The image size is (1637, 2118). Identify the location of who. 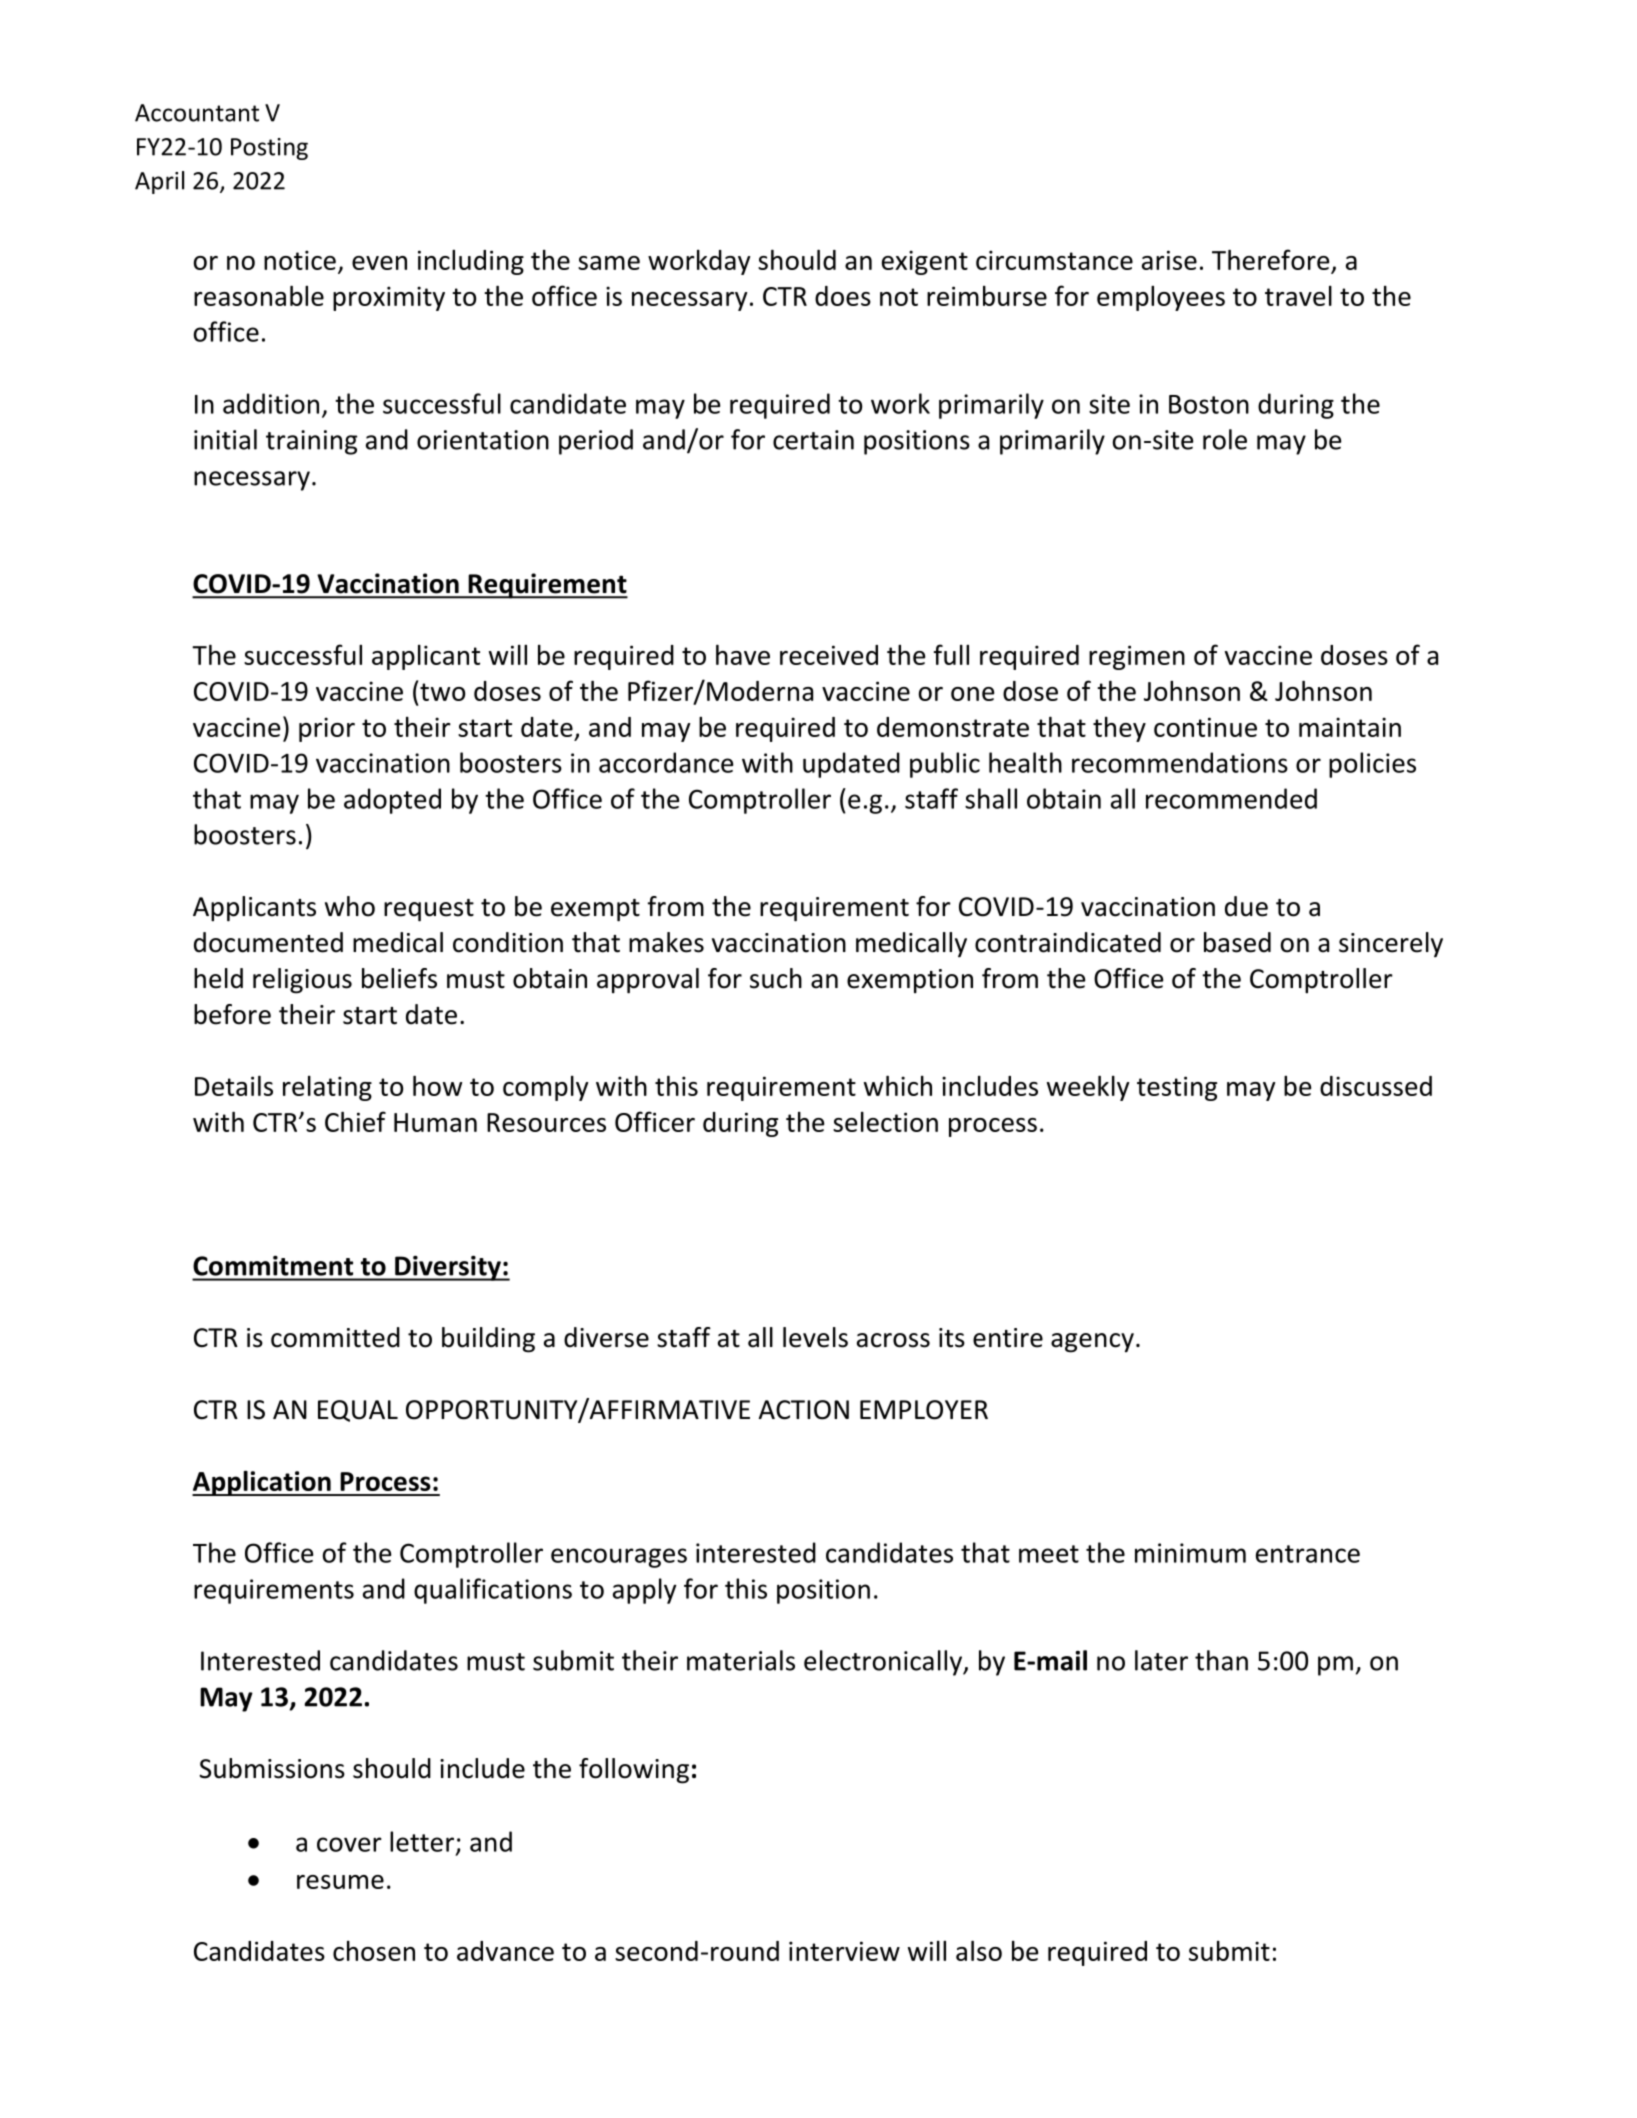
(350, 906).
